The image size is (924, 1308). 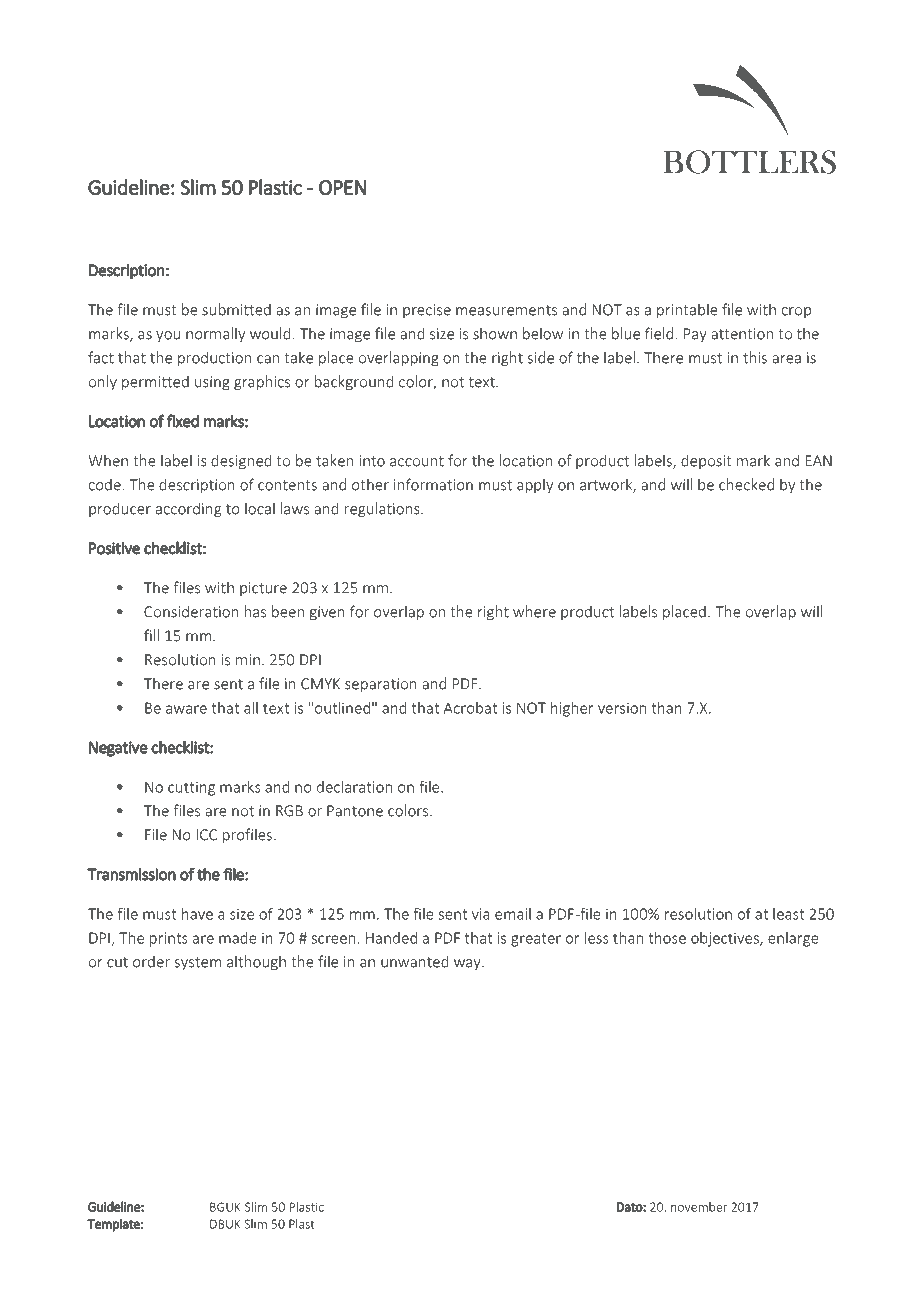 I want to click on submitted, so click(x=236, y=309).
